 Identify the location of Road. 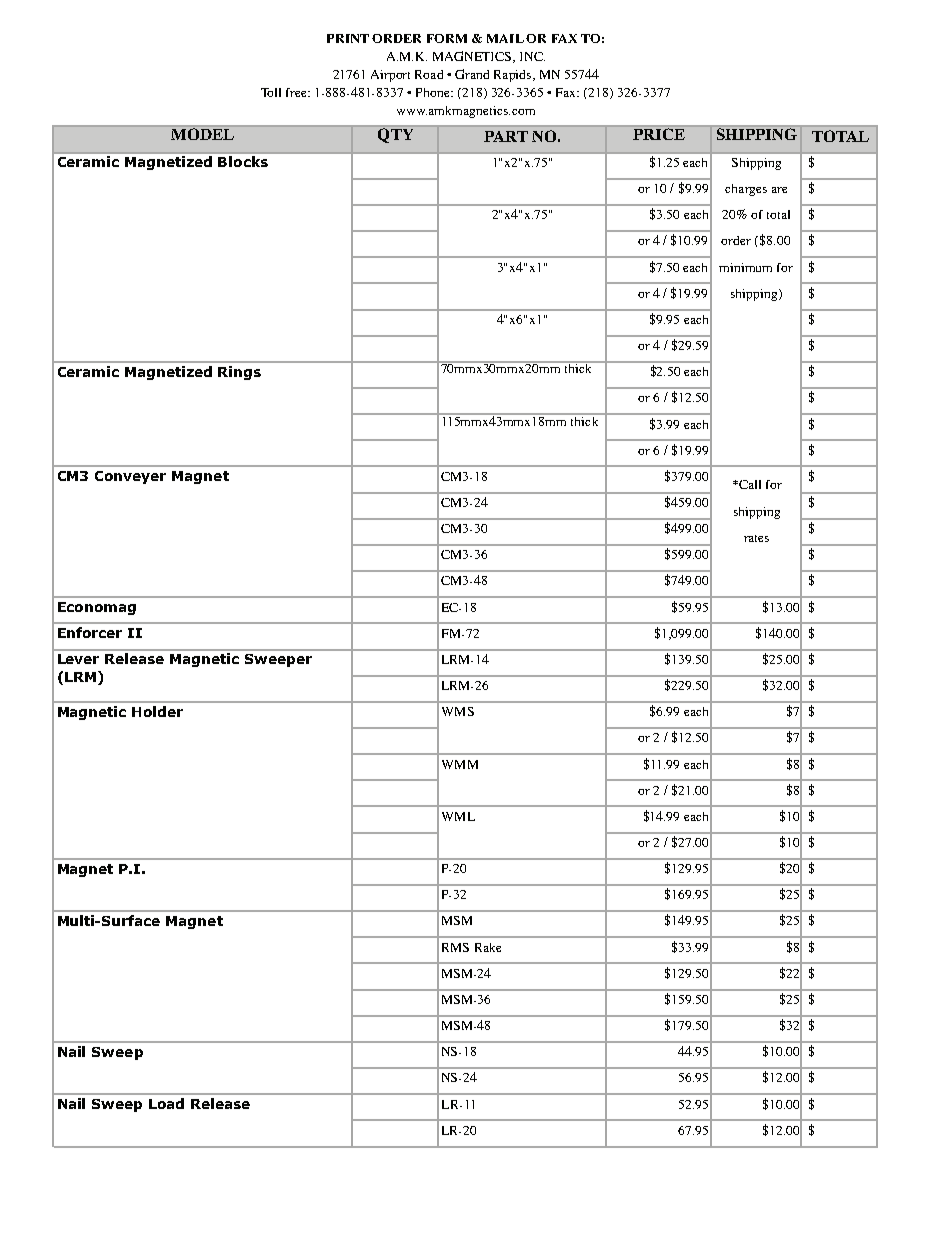
(429, 74).
